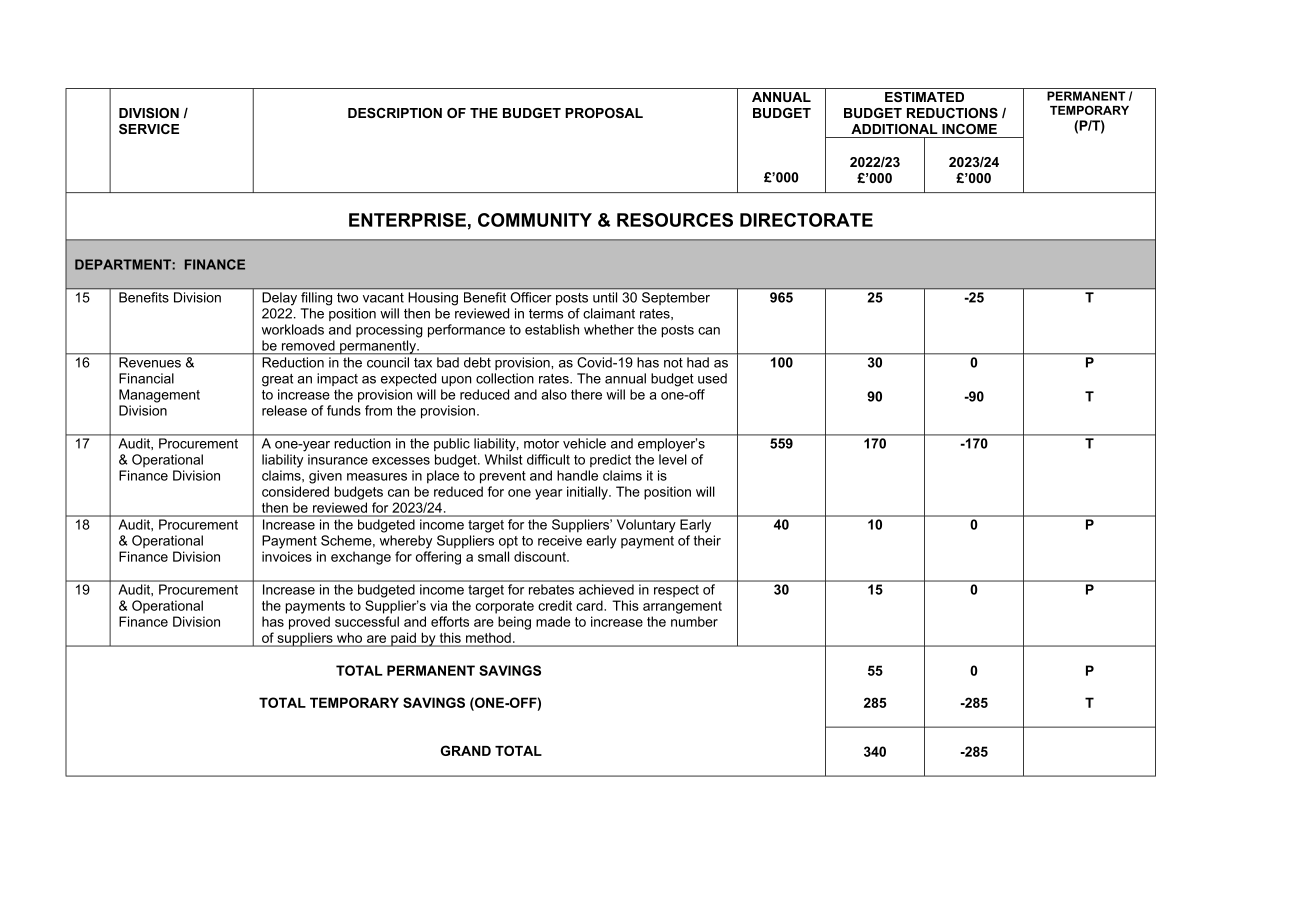 This screenshot has width=1307, height=924. What do you see at coordinates (604, 113) in the screenshot?
I see `PROPOSAL` at bounding box center [604, 113].
